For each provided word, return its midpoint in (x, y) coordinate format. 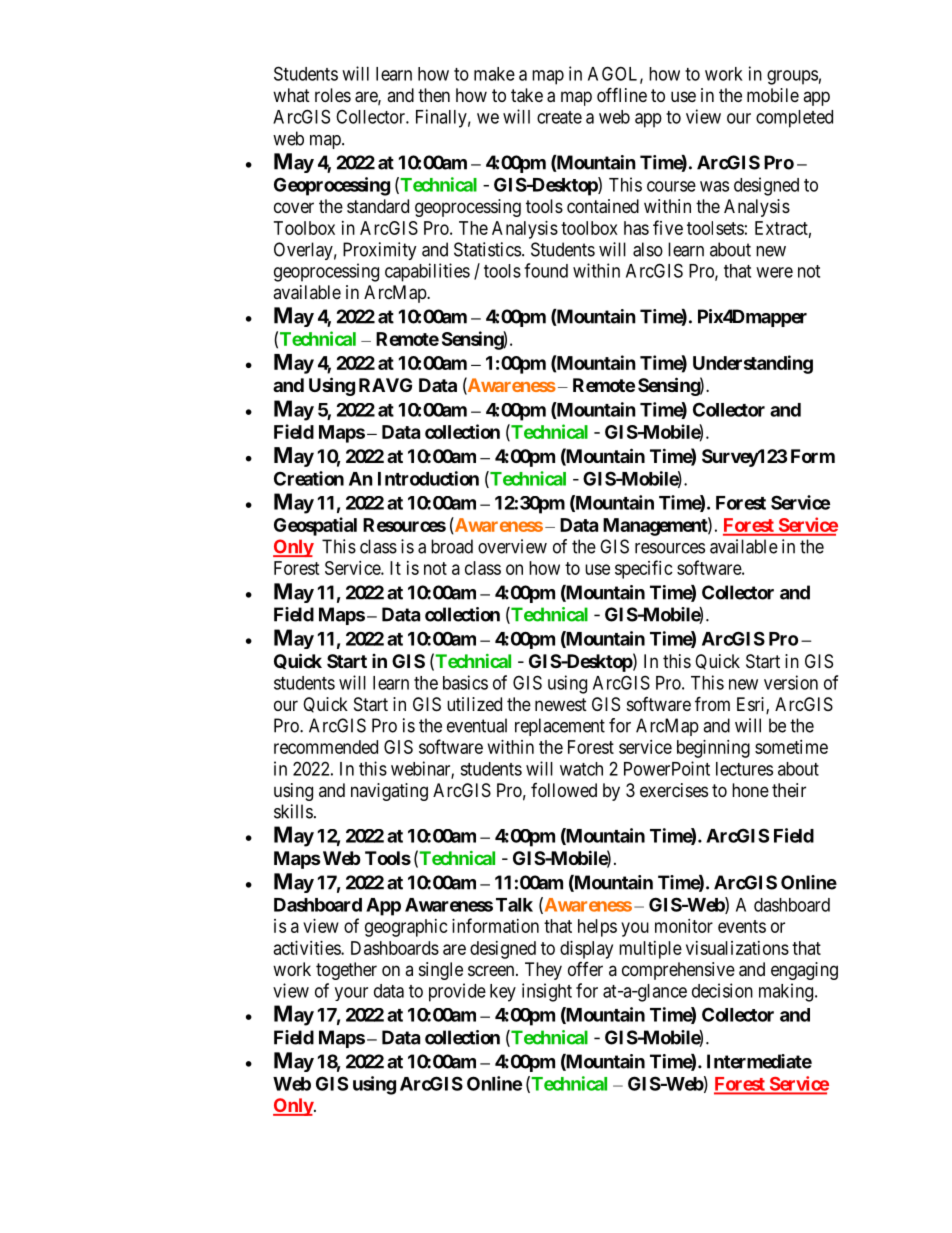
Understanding (753, 364)
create (559, 117)
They (543, 971)
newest (561, 704)
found (546, 270)
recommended (326, 747)
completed (794, 119)
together (346, 971)
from (712, 703)
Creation (309, 478)
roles (333, 95)
